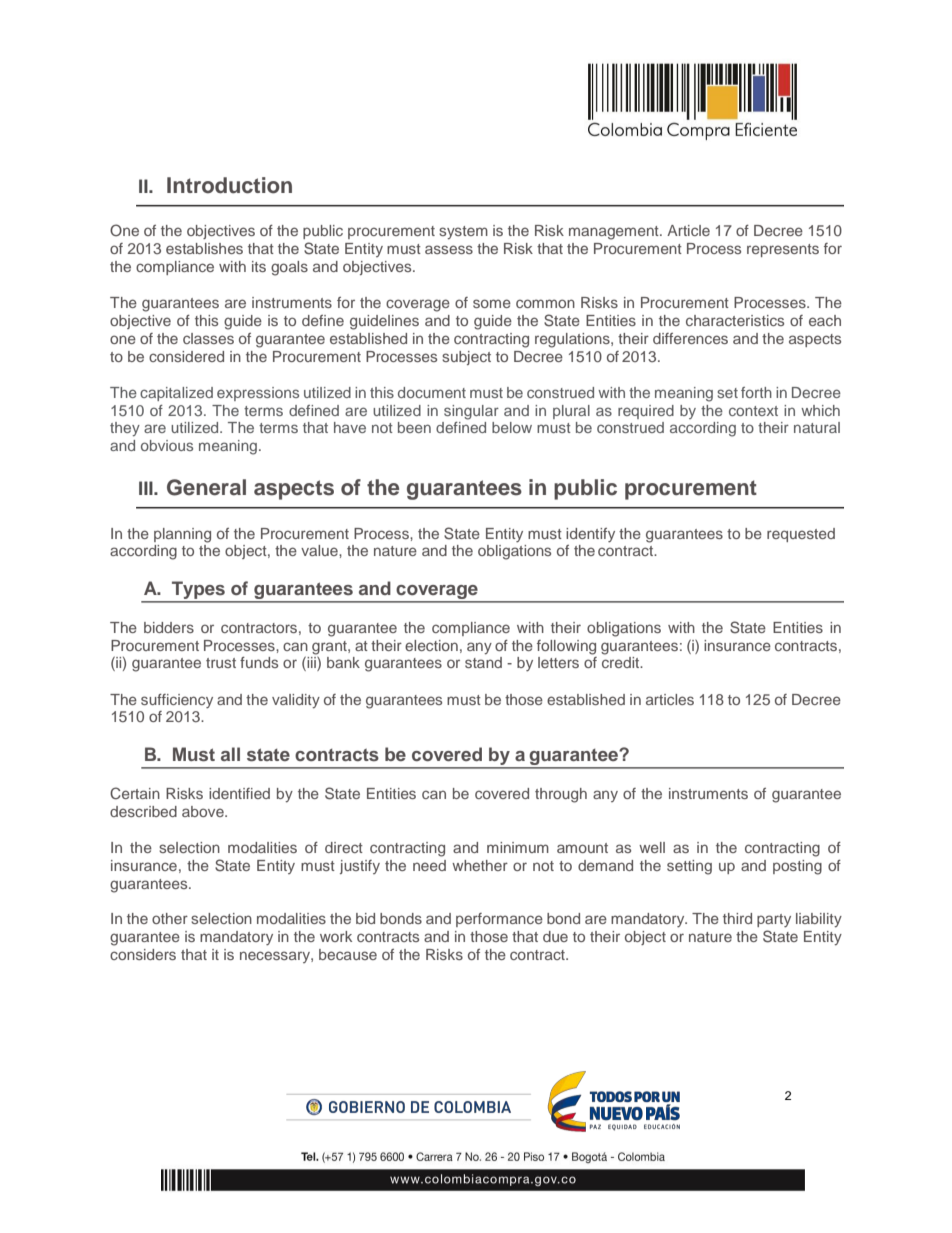 This document has height=1233, width=952. What do you see at coordinates (499, 920) in the document?
I see `performance` at bounding box center [499, 920].
